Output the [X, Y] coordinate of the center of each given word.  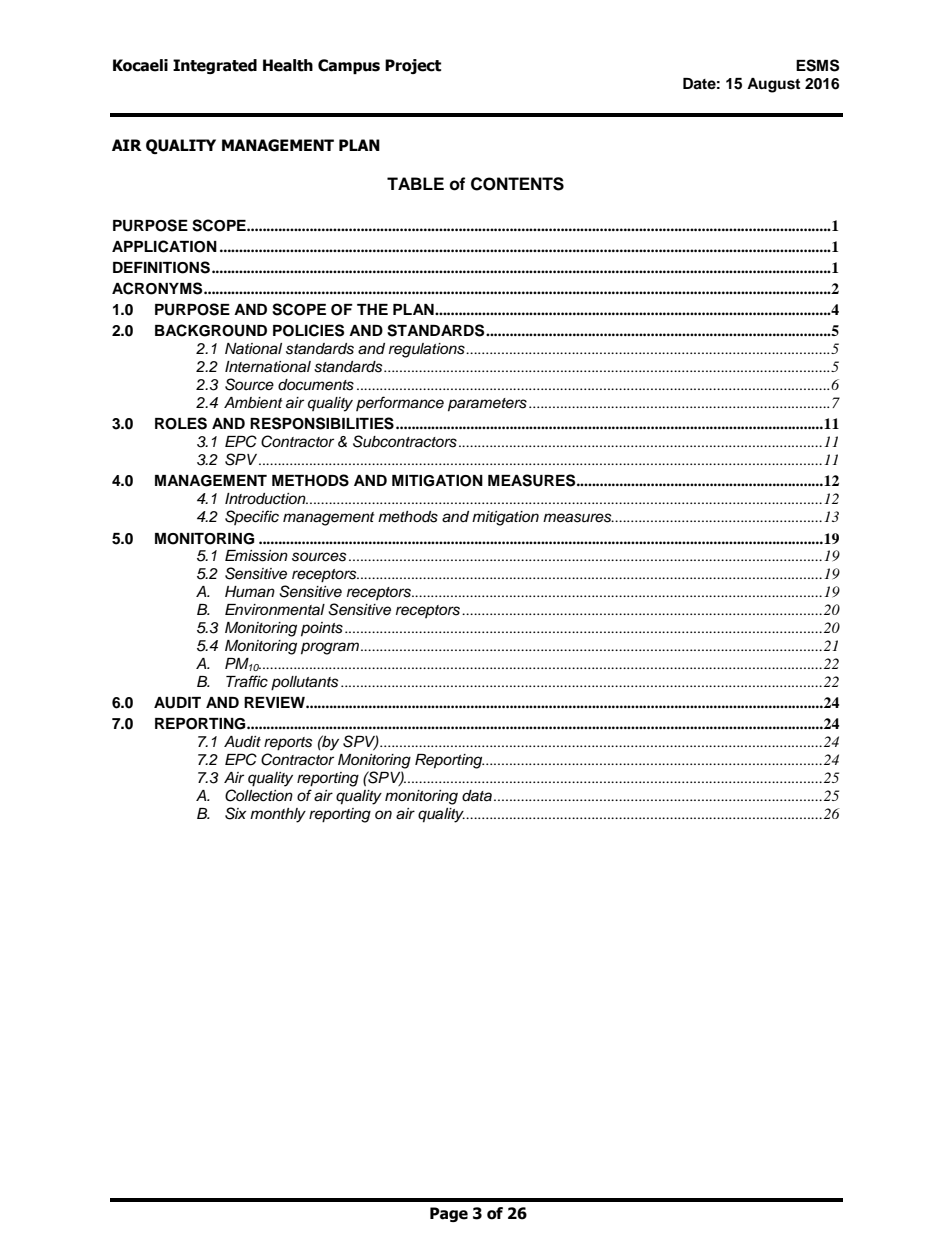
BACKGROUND [211, 330]
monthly [278, 815]
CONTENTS [517, 184]
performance [400, 403]
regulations [428, 350]
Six [235, 813]
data [477, 796]
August [773, 85]
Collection [259, 795]
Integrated [215, 66]
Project [413, 66]
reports [288, 744]
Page [449, 1214]
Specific [252, 517]
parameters [487, 405]
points [322, 629]
